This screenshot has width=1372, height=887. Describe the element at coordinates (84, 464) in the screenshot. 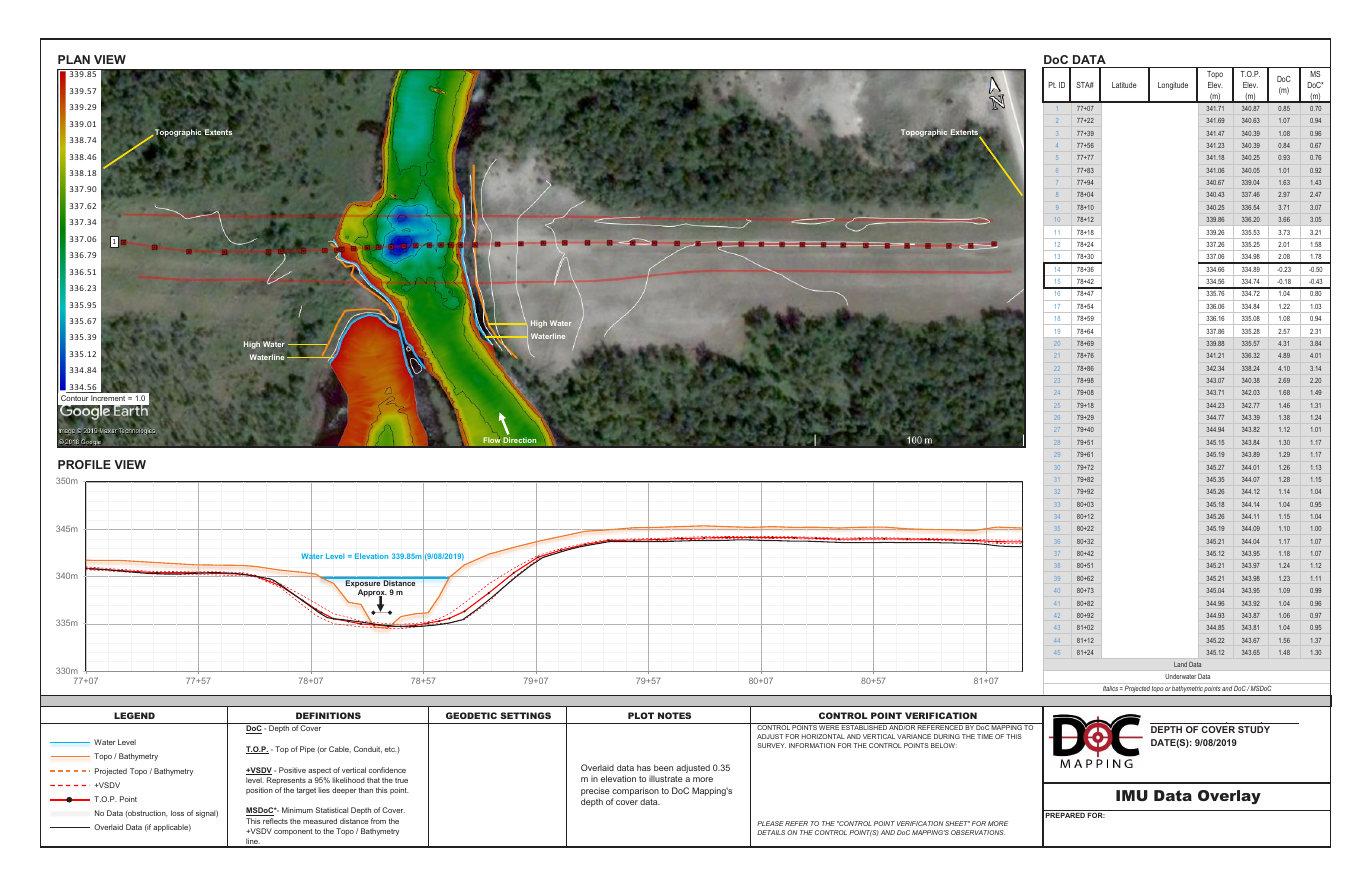

I see `PROFILE` at that location.
